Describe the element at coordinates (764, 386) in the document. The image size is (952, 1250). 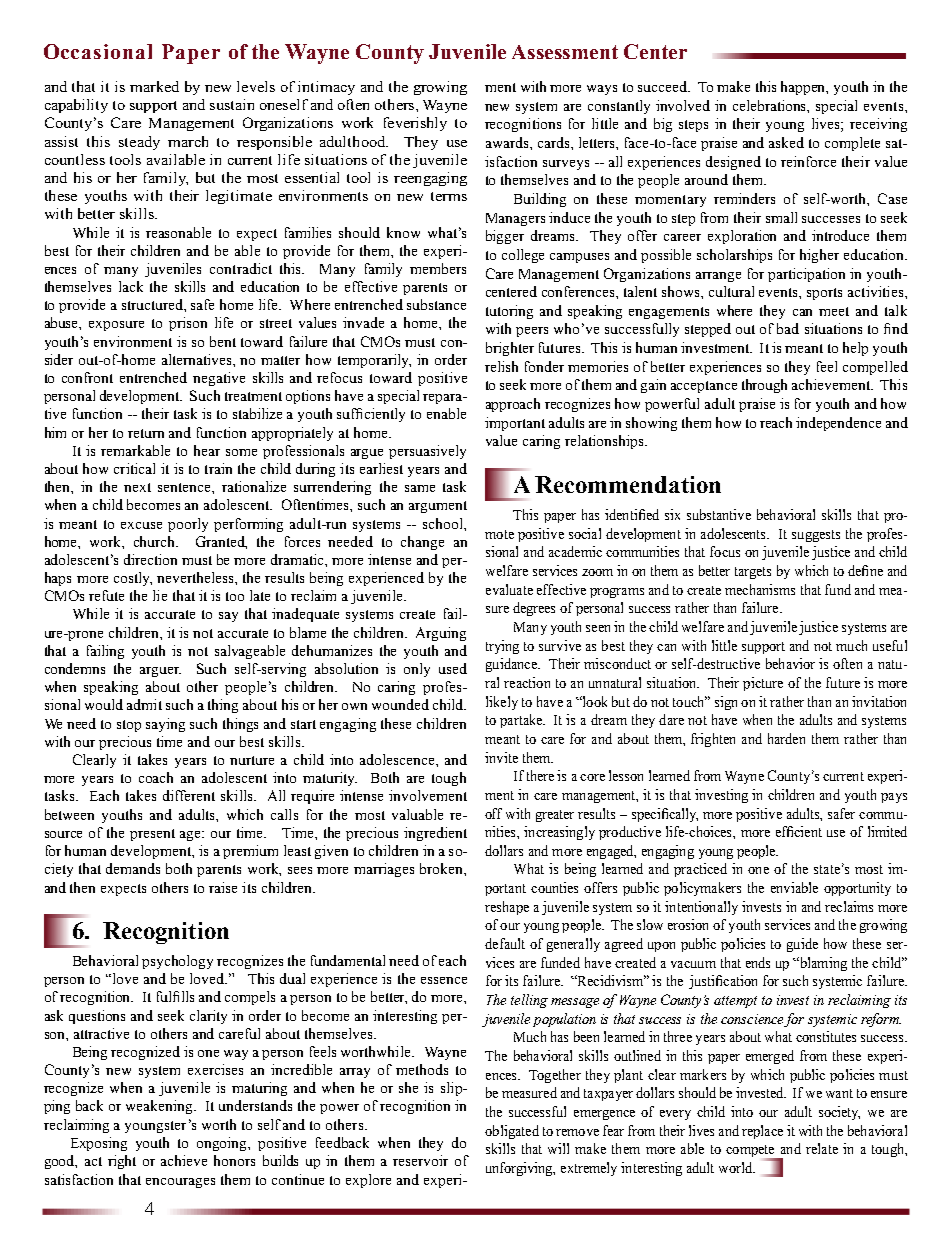
I see `through` at that location.
